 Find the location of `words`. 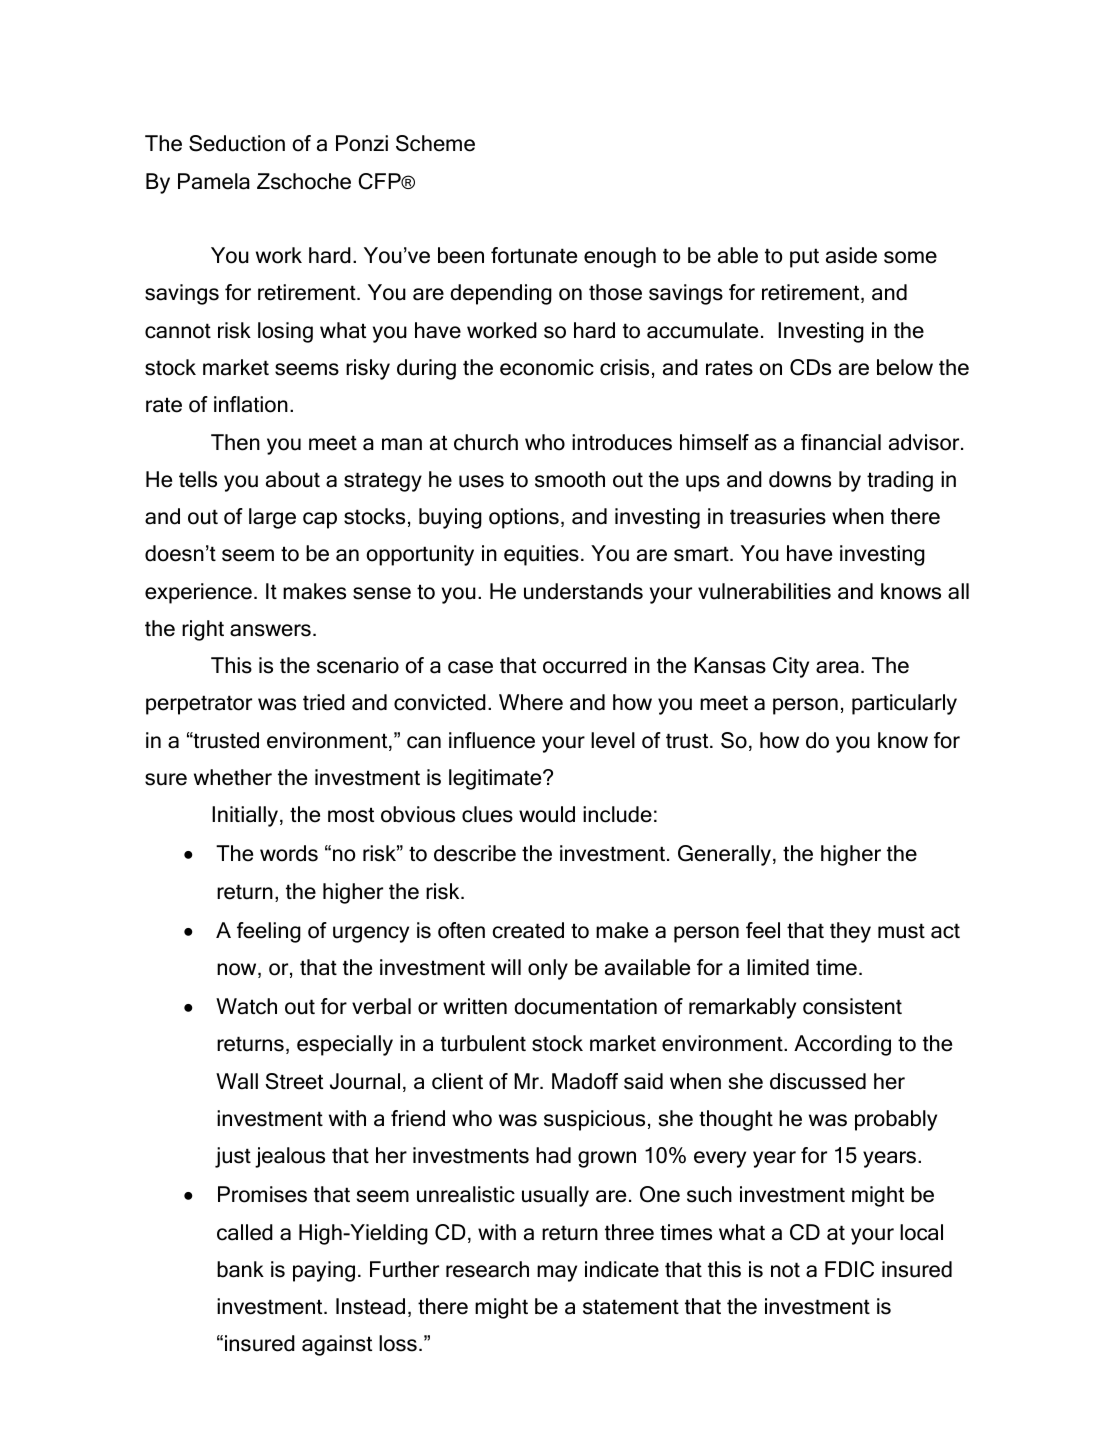

words is located at coordinates (289, 853).
